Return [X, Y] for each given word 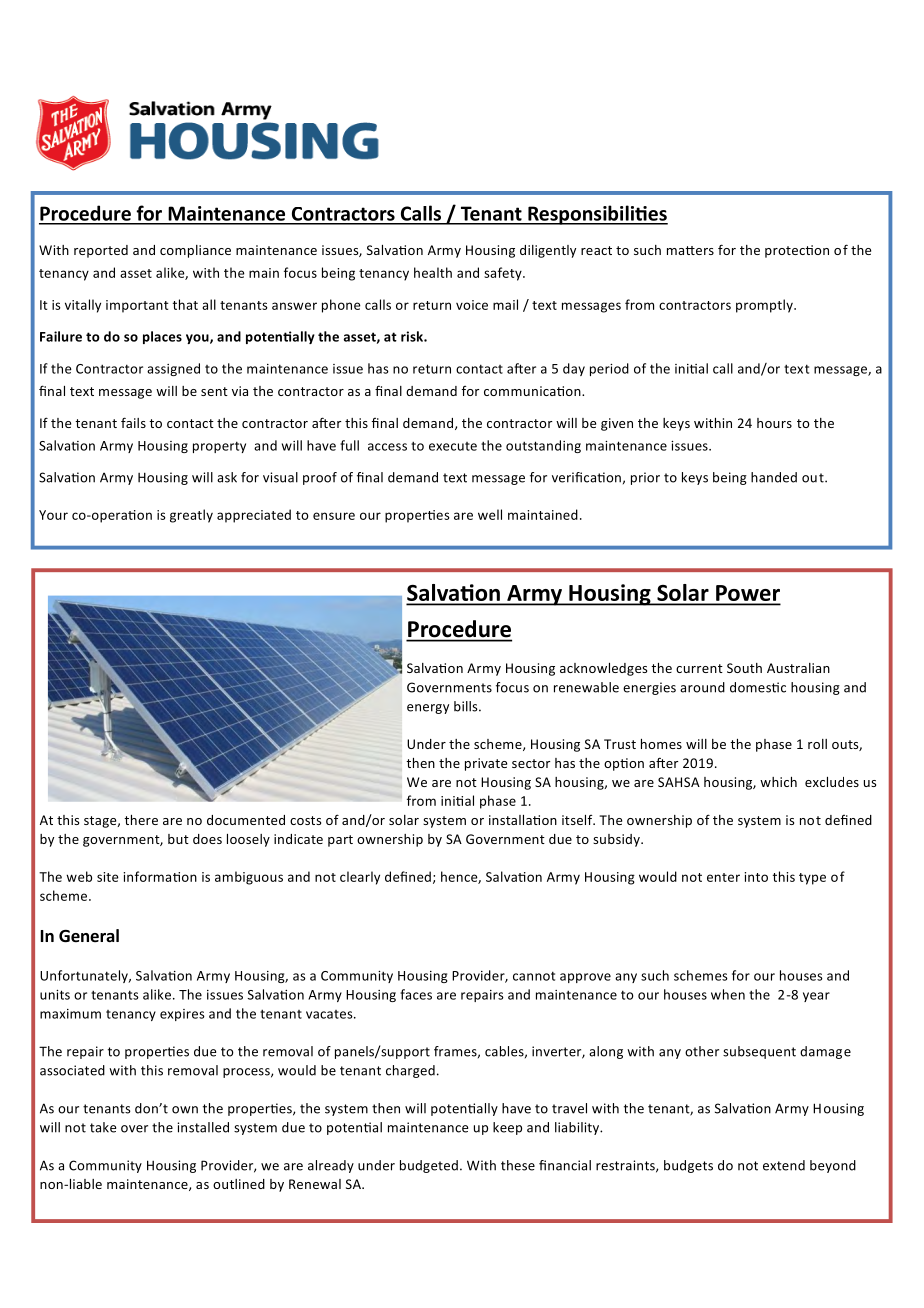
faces [416, 994]
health [433, 272]
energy [428, 709]
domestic [758, 687]
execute [453, 446]
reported [101, 251]
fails [133, 422]
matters [690, 250]
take [103, 1127]
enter [723, 877]
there [141, 820]
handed [774, 477]
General [89, 936]
